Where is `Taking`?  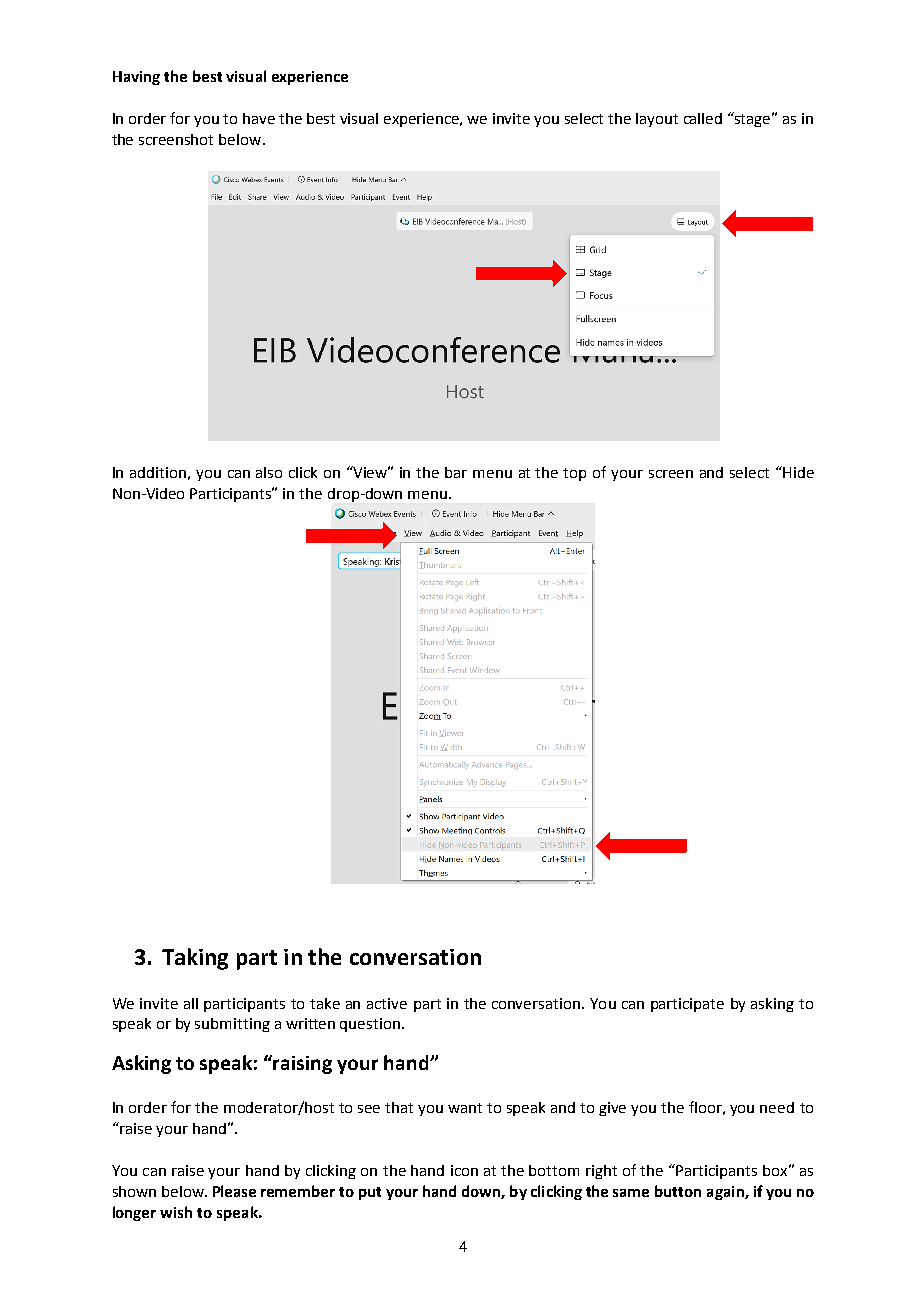
Taking is located at coordinates (195, 959).
